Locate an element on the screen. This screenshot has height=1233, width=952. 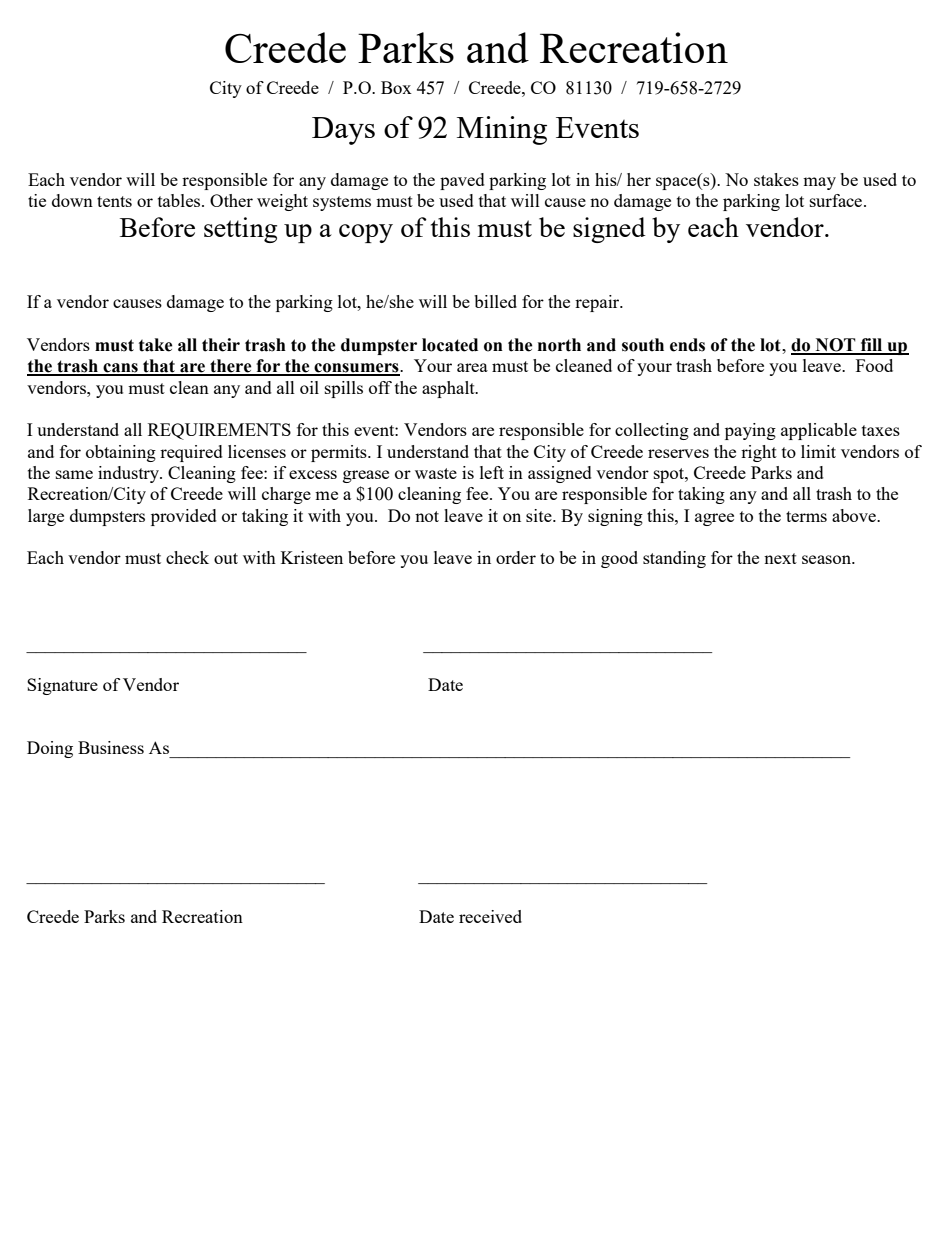
may is located at coordinates (819, 183).
